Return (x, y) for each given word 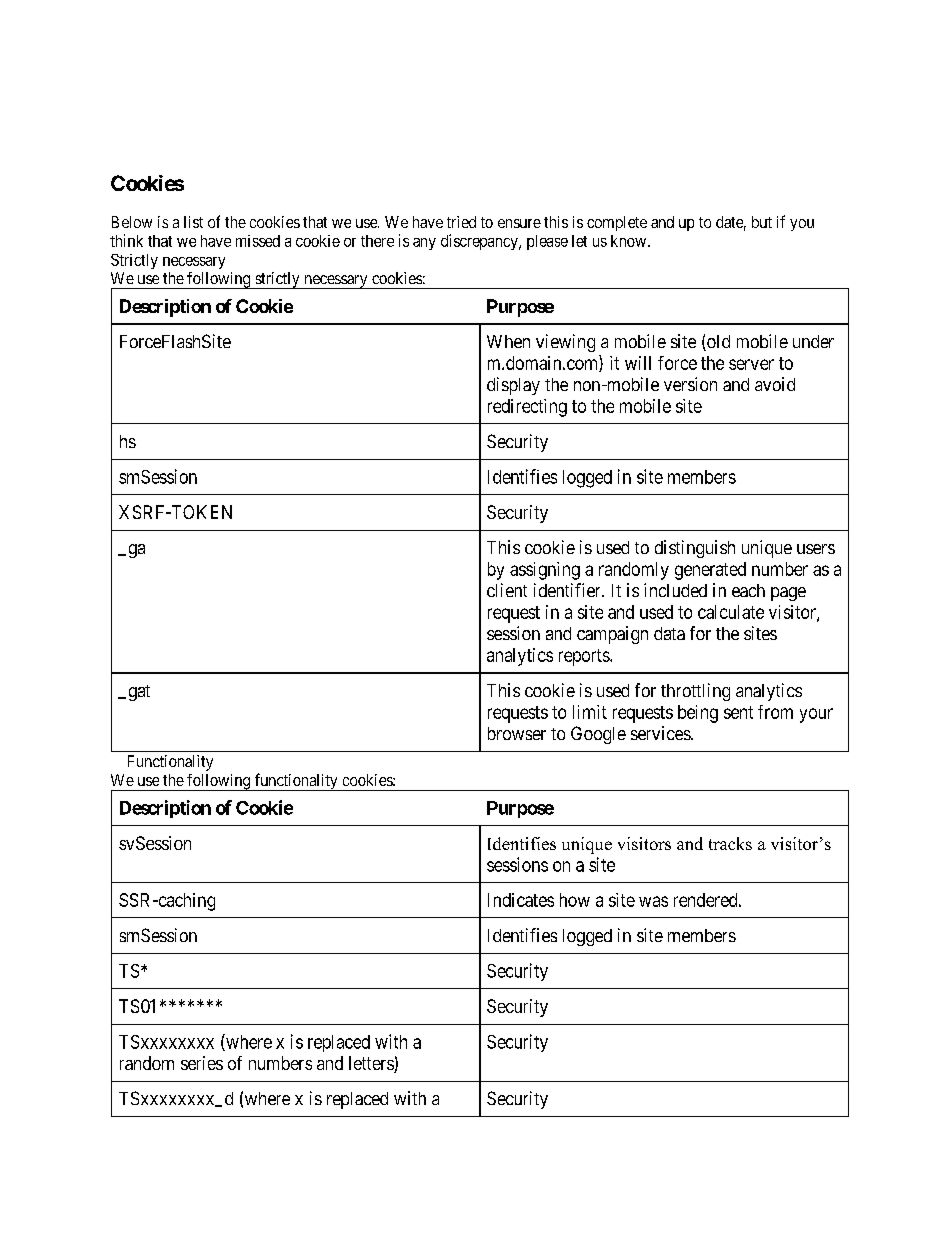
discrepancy (480, 242)
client (507, 590)
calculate (731, 612)
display (513, 386)
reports (585, 657)
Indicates (521, 900)
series (202, 1063)
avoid (775, 384)
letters (372, 1064)
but (762, 222)
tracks (730, 843)
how (575, 900)
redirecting (527, 408)
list (193, 222)
